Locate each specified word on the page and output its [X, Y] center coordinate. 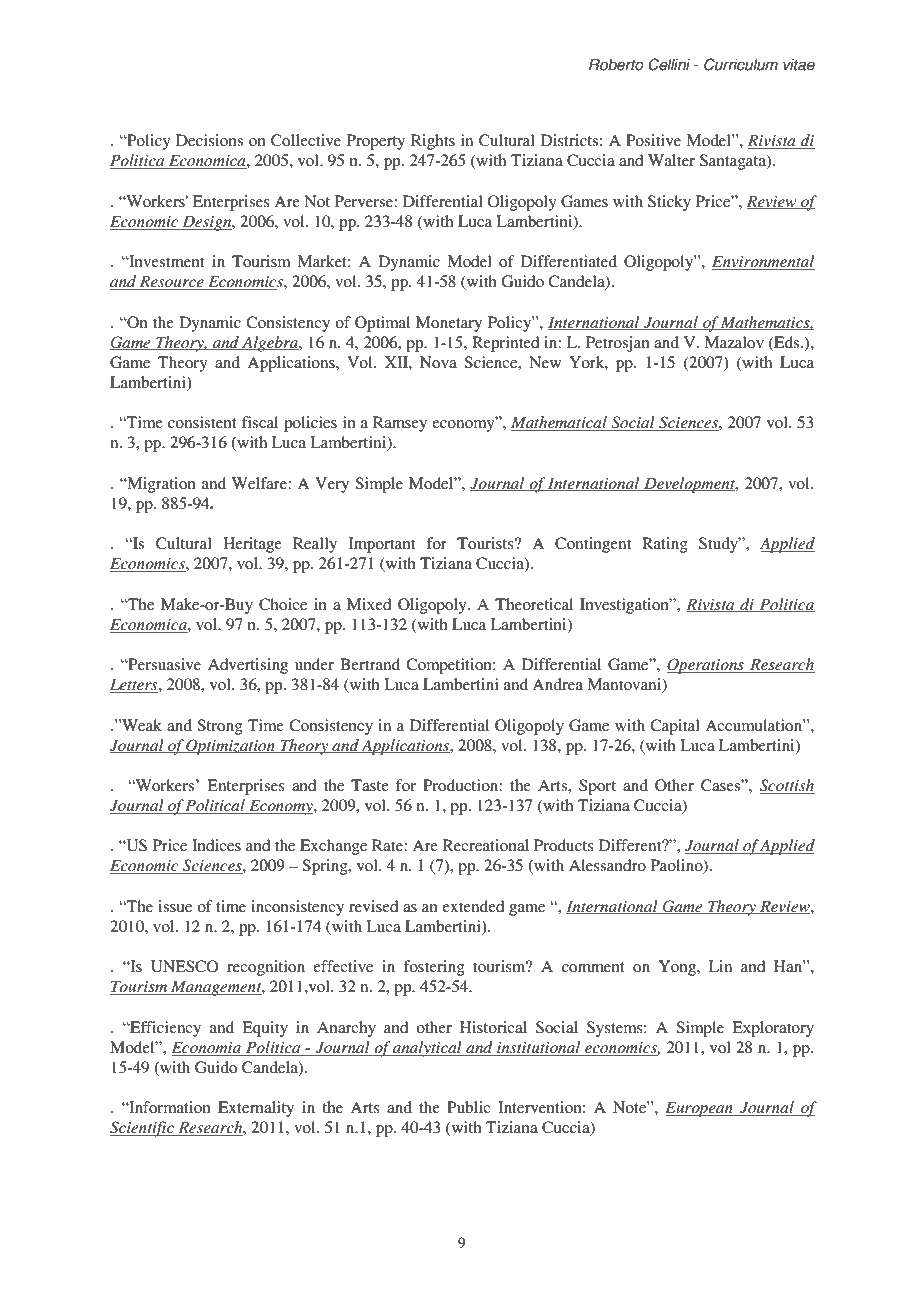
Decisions [209, 140]
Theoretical [534, 604]
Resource [172, 282]
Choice [283, 604]
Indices [216, 845]
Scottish [787, 786]
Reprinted [505, 344]
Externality [256, 1109]
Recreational [486, 845]
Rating [665, 545]
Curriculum [741, 64]
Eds [787, 343]
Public [468, 1107]
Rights [433, 142]
